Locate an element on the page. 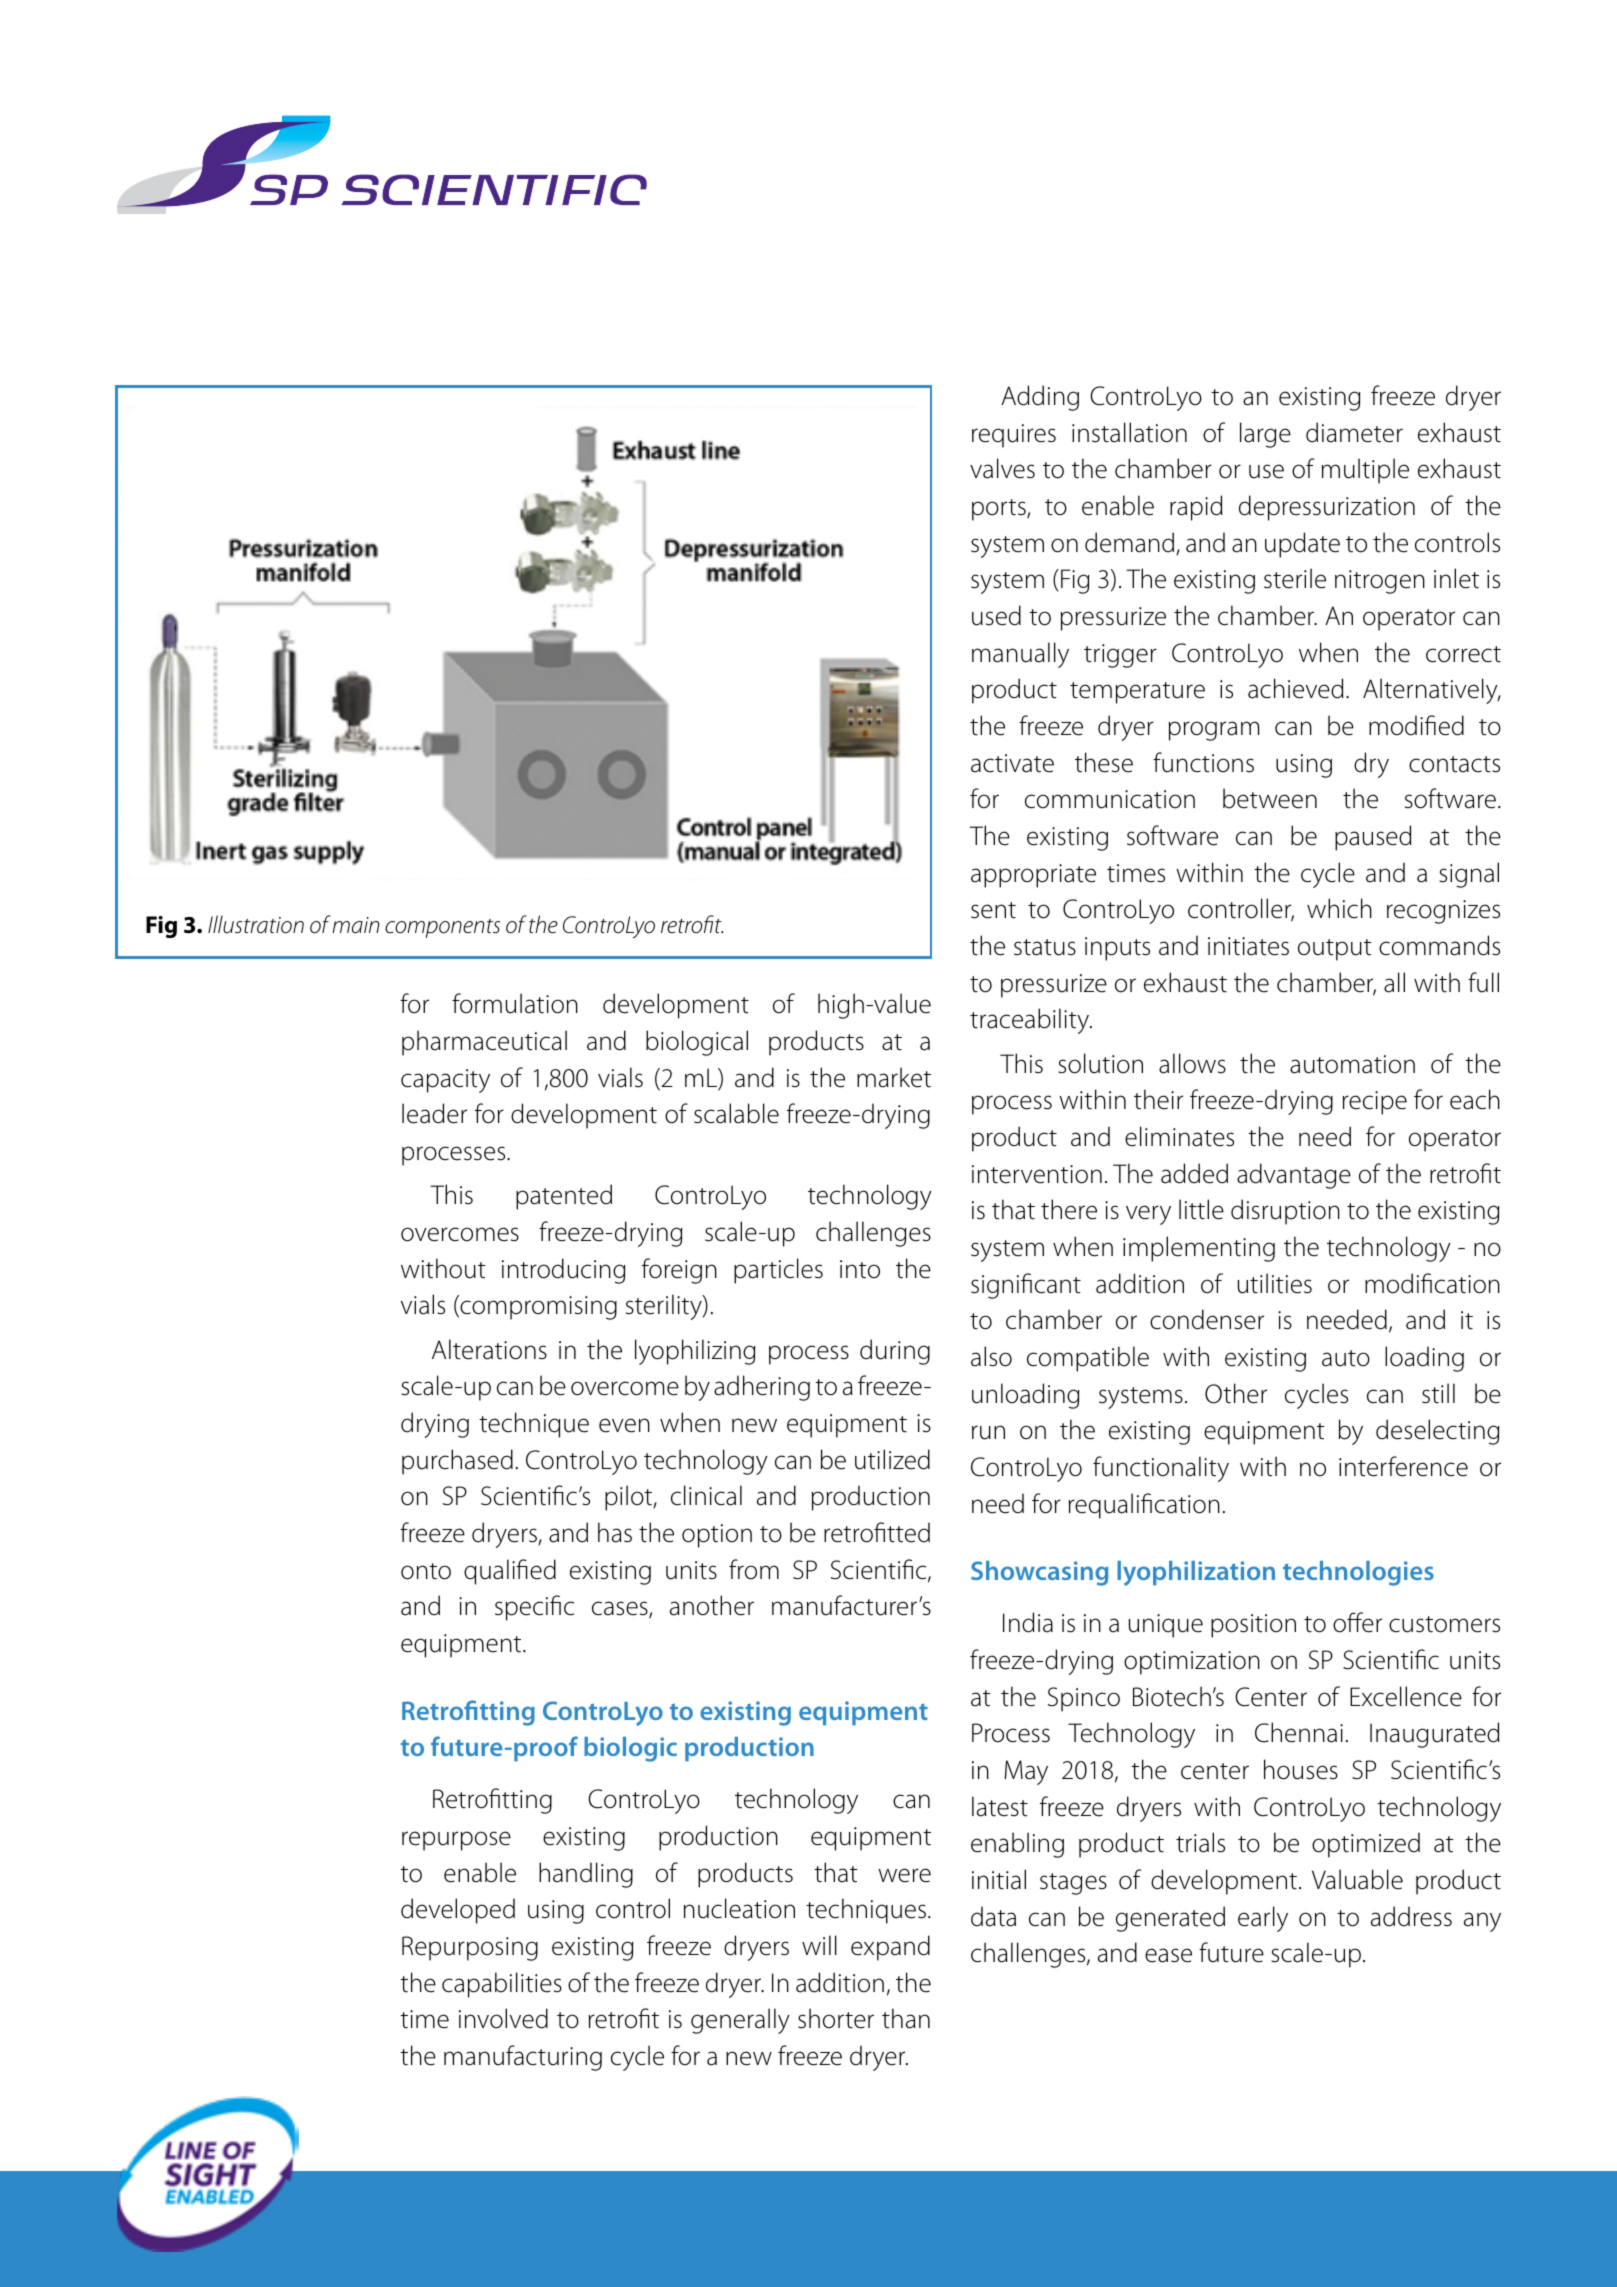  requires is located at coordinates (1014, 436).
